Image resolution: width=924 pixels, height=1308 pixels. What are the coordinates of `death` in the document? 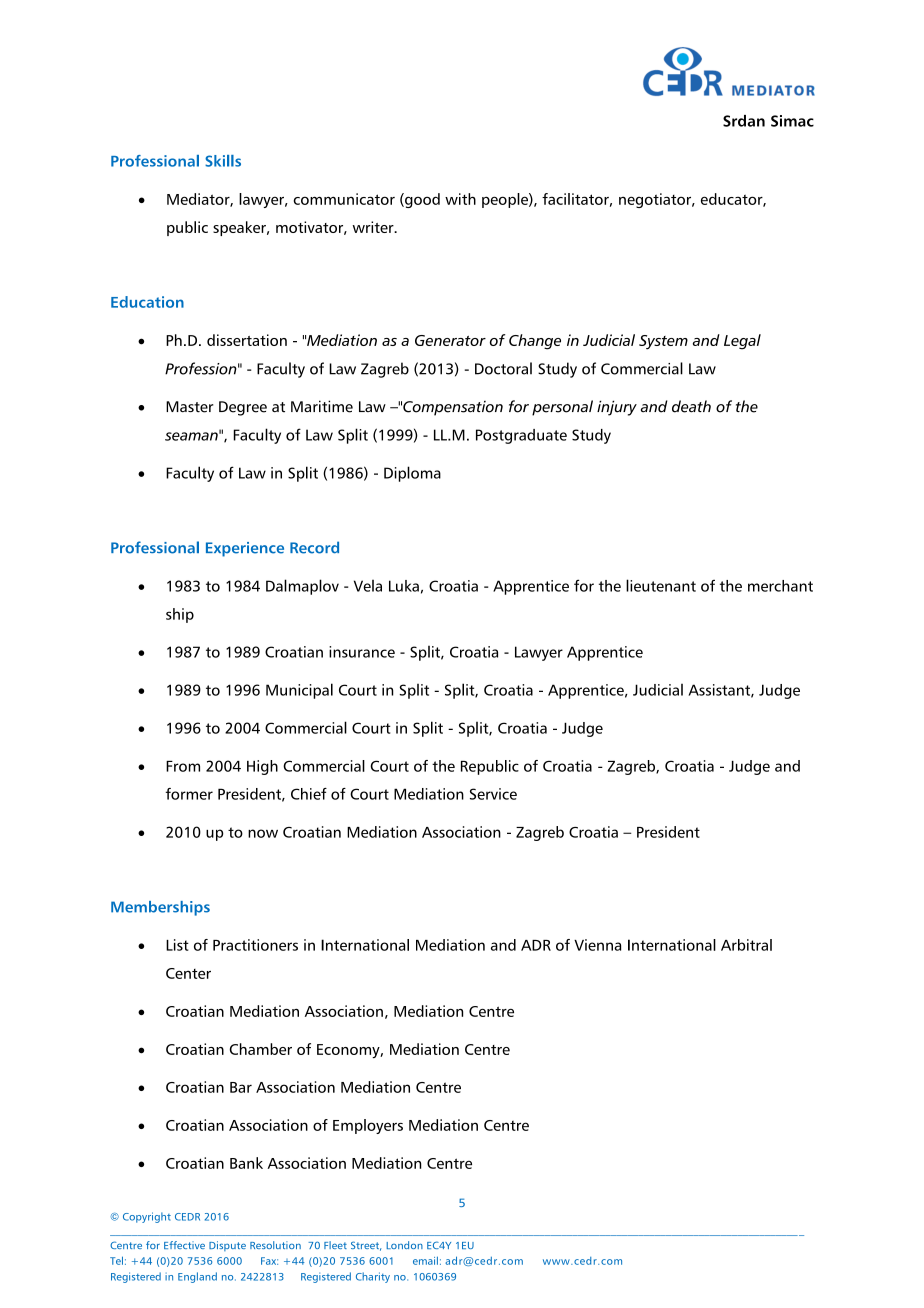 It's located at (691, 406).
